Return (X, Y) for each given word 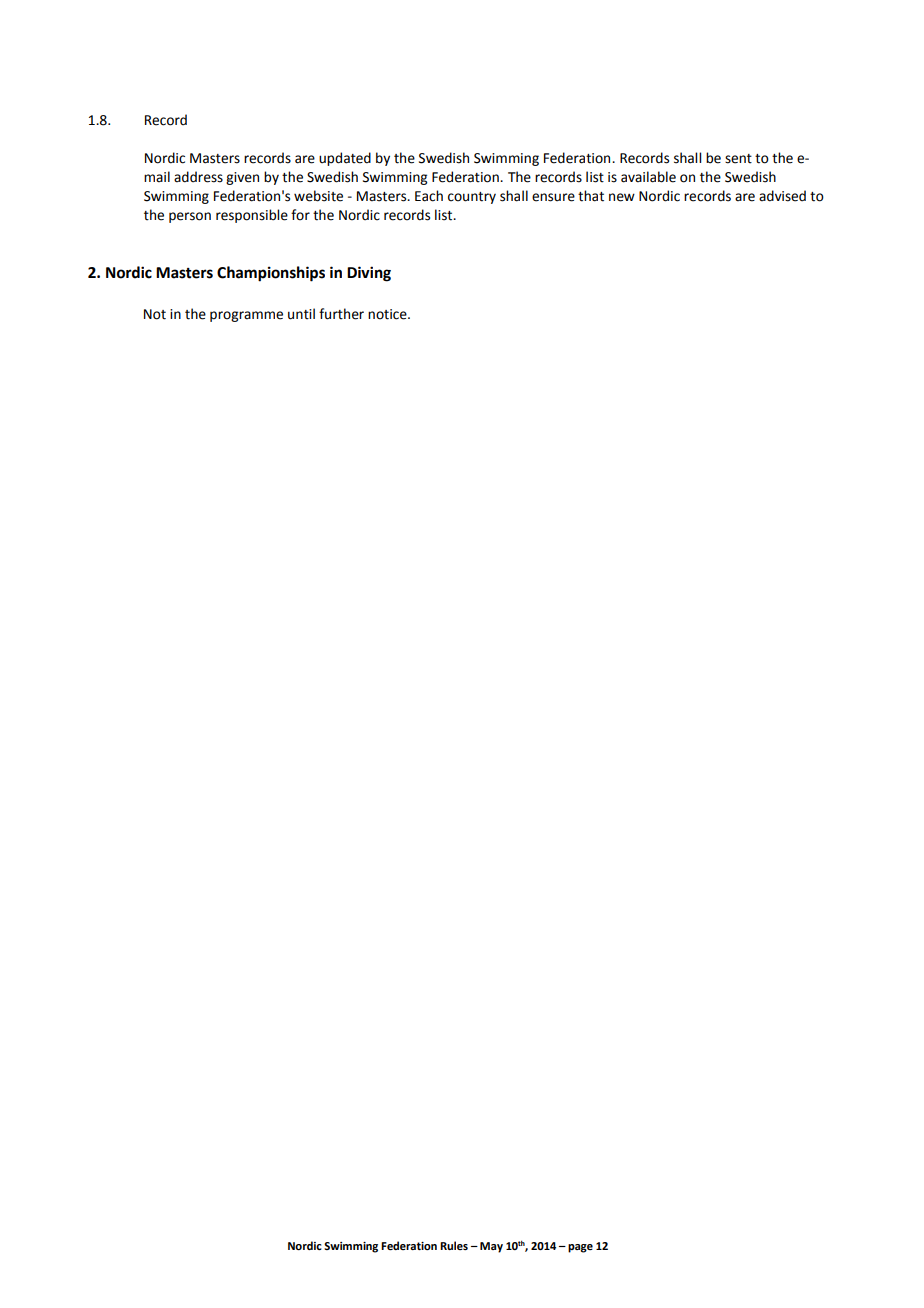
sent (738, 159)
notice (388, 314)
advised (782, 196)
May (491, 1247)
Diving (369, 274)
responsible (252, 216)
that (591, 196)
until (301, 314)
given (242, 178)
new (622, 197)
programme (246, 316)
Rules (454, 1245)
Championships (271, 274)
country (472, 198)
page (580, 1248)
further (341, 314)
